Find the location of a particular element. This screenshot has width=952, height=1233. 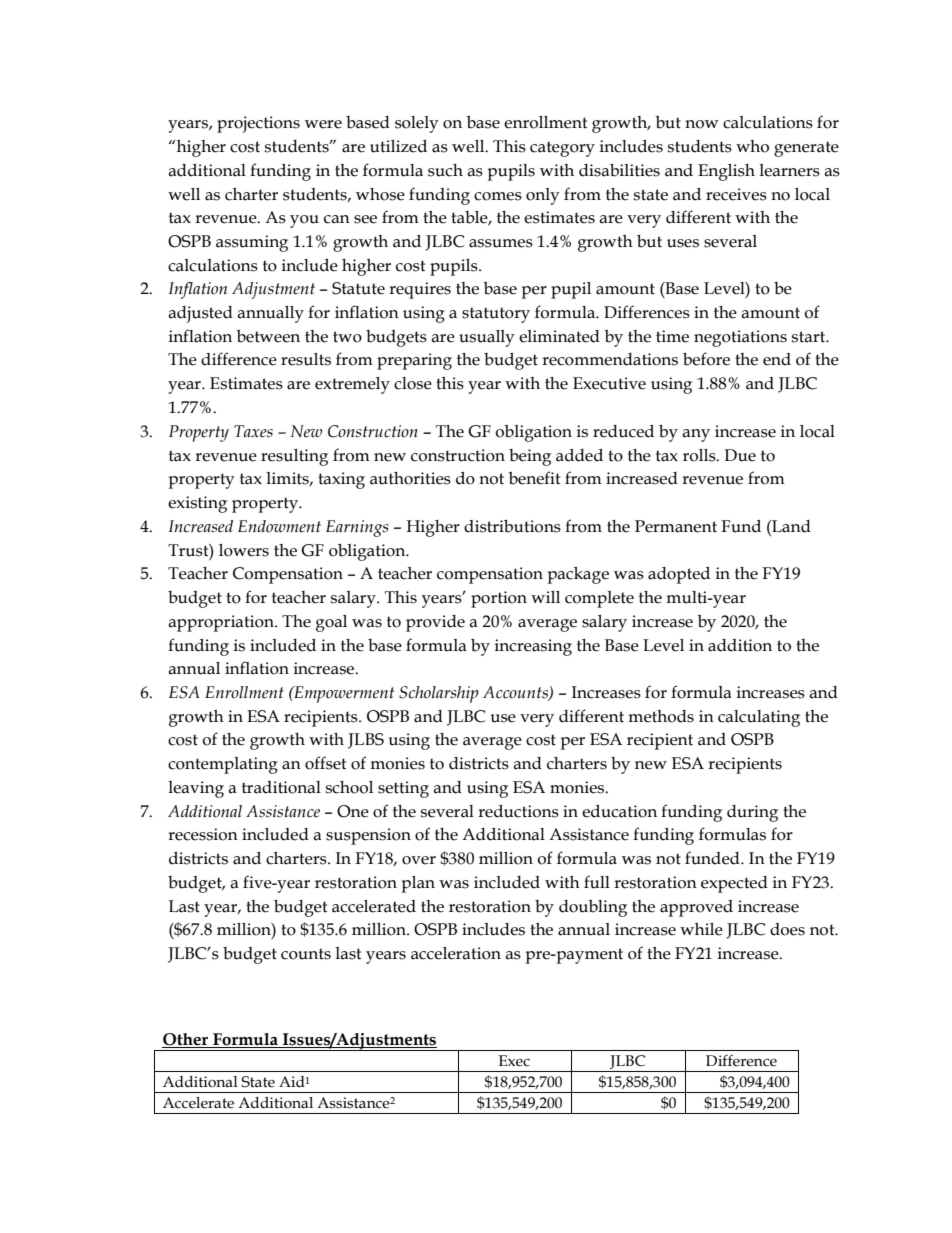

Other is located at coordinates (185, 1039).
